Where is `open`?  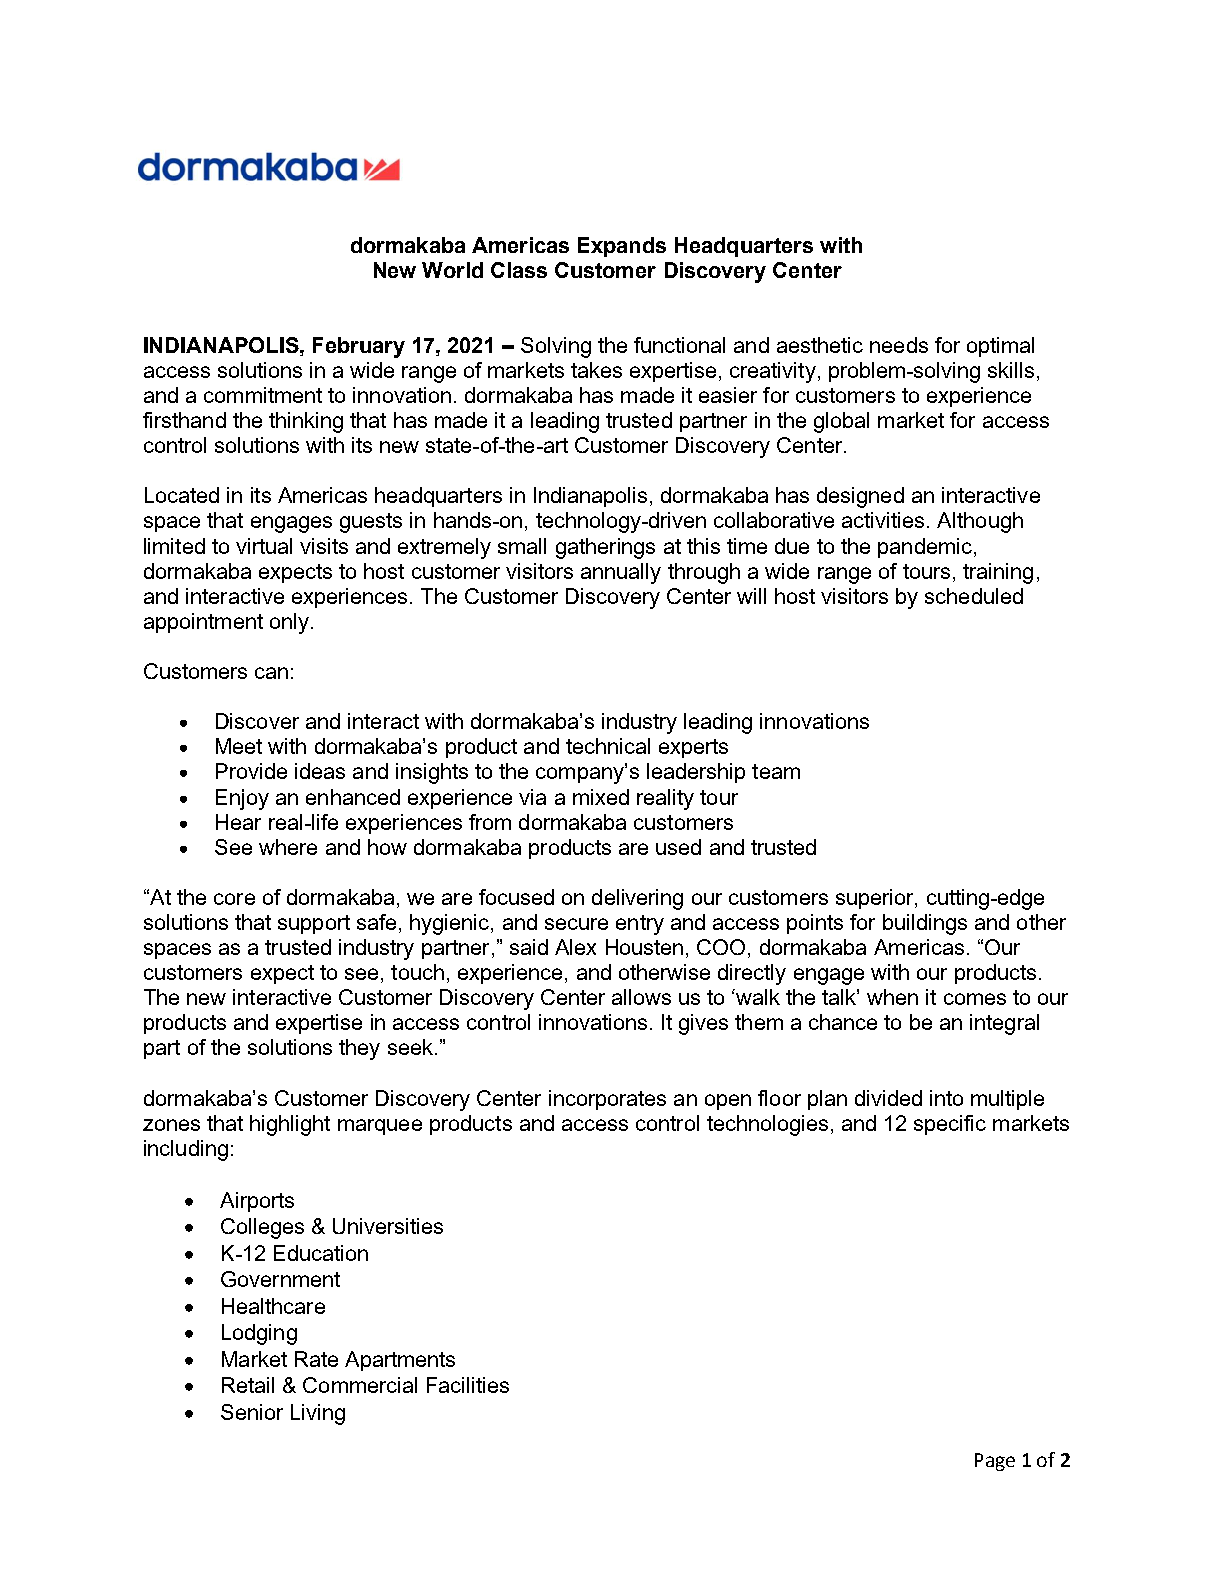
open is located at coordinates (728, 1102).
